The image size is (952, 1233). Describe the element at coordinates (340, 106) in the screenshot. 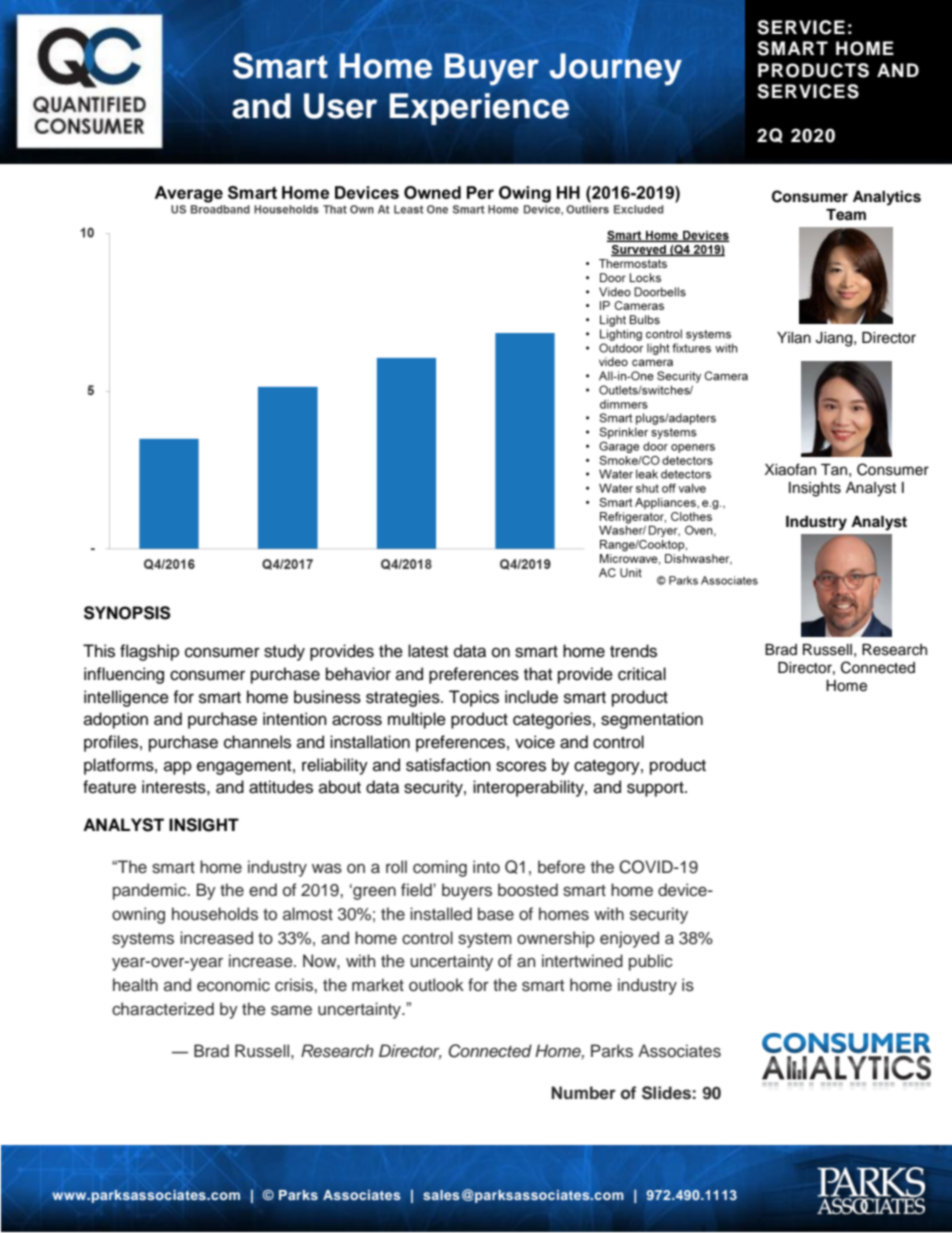

I see `User` at that location.
